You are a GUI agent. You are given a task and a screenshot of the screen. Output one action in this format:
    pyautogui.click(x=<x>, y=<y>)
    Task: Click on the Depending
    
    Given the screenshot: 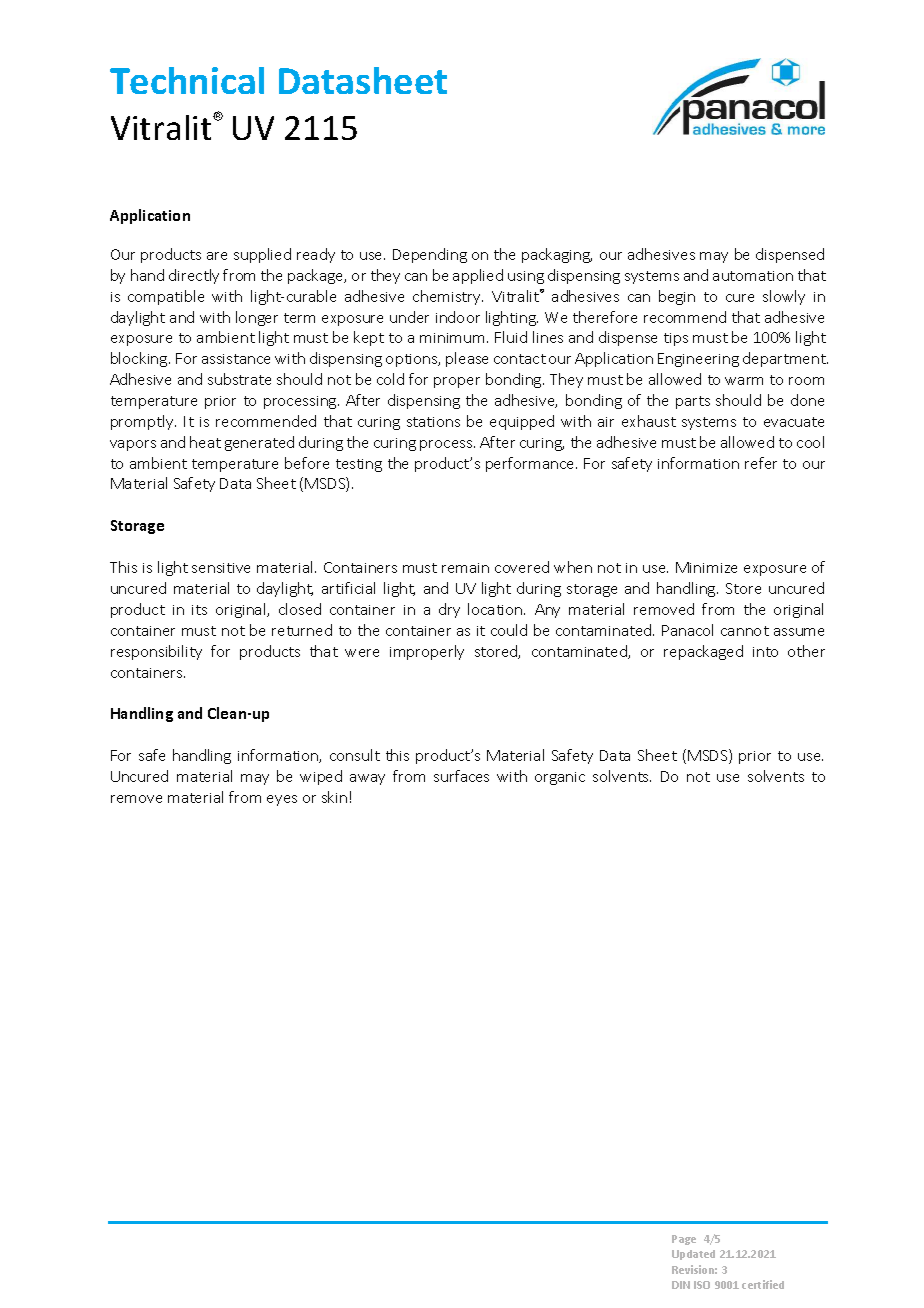 What is the action you would take?
    pyautogui.click(x=430, y=255)
